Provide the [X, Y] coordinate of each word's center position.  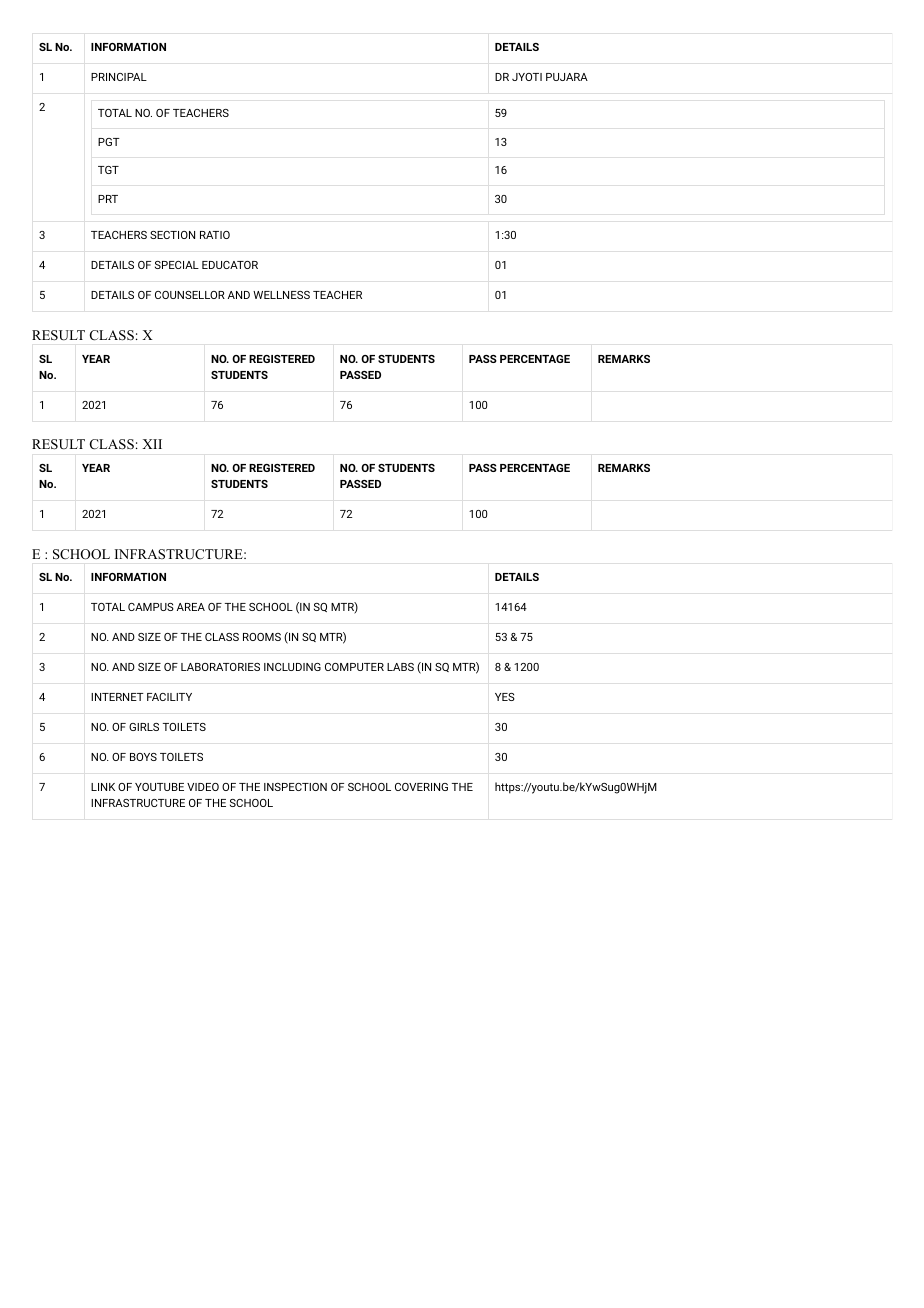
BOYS [143, 757]
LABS [400, 667]
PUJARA [567, 77]
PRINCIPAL [119, 77]
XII [152, 444]
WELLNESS [281, 295]
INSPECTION [295, 787]
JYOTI [527, 77]
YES [505, 697]
